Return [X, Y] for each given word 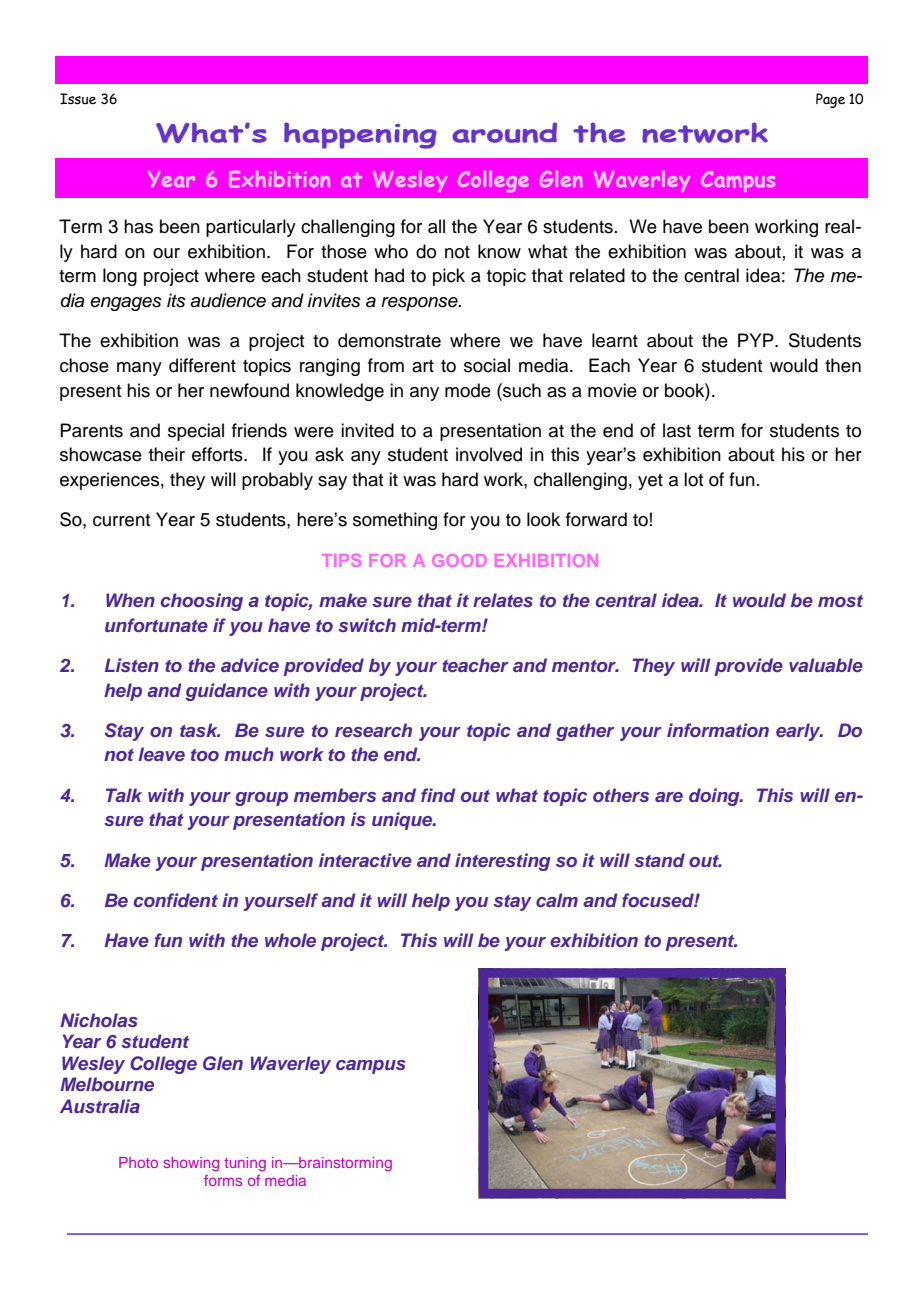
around [504, 132]
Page [830, 100]
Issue [78, 99]
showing [191, 1164]
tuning [245, 1164]
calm [557, 900]
